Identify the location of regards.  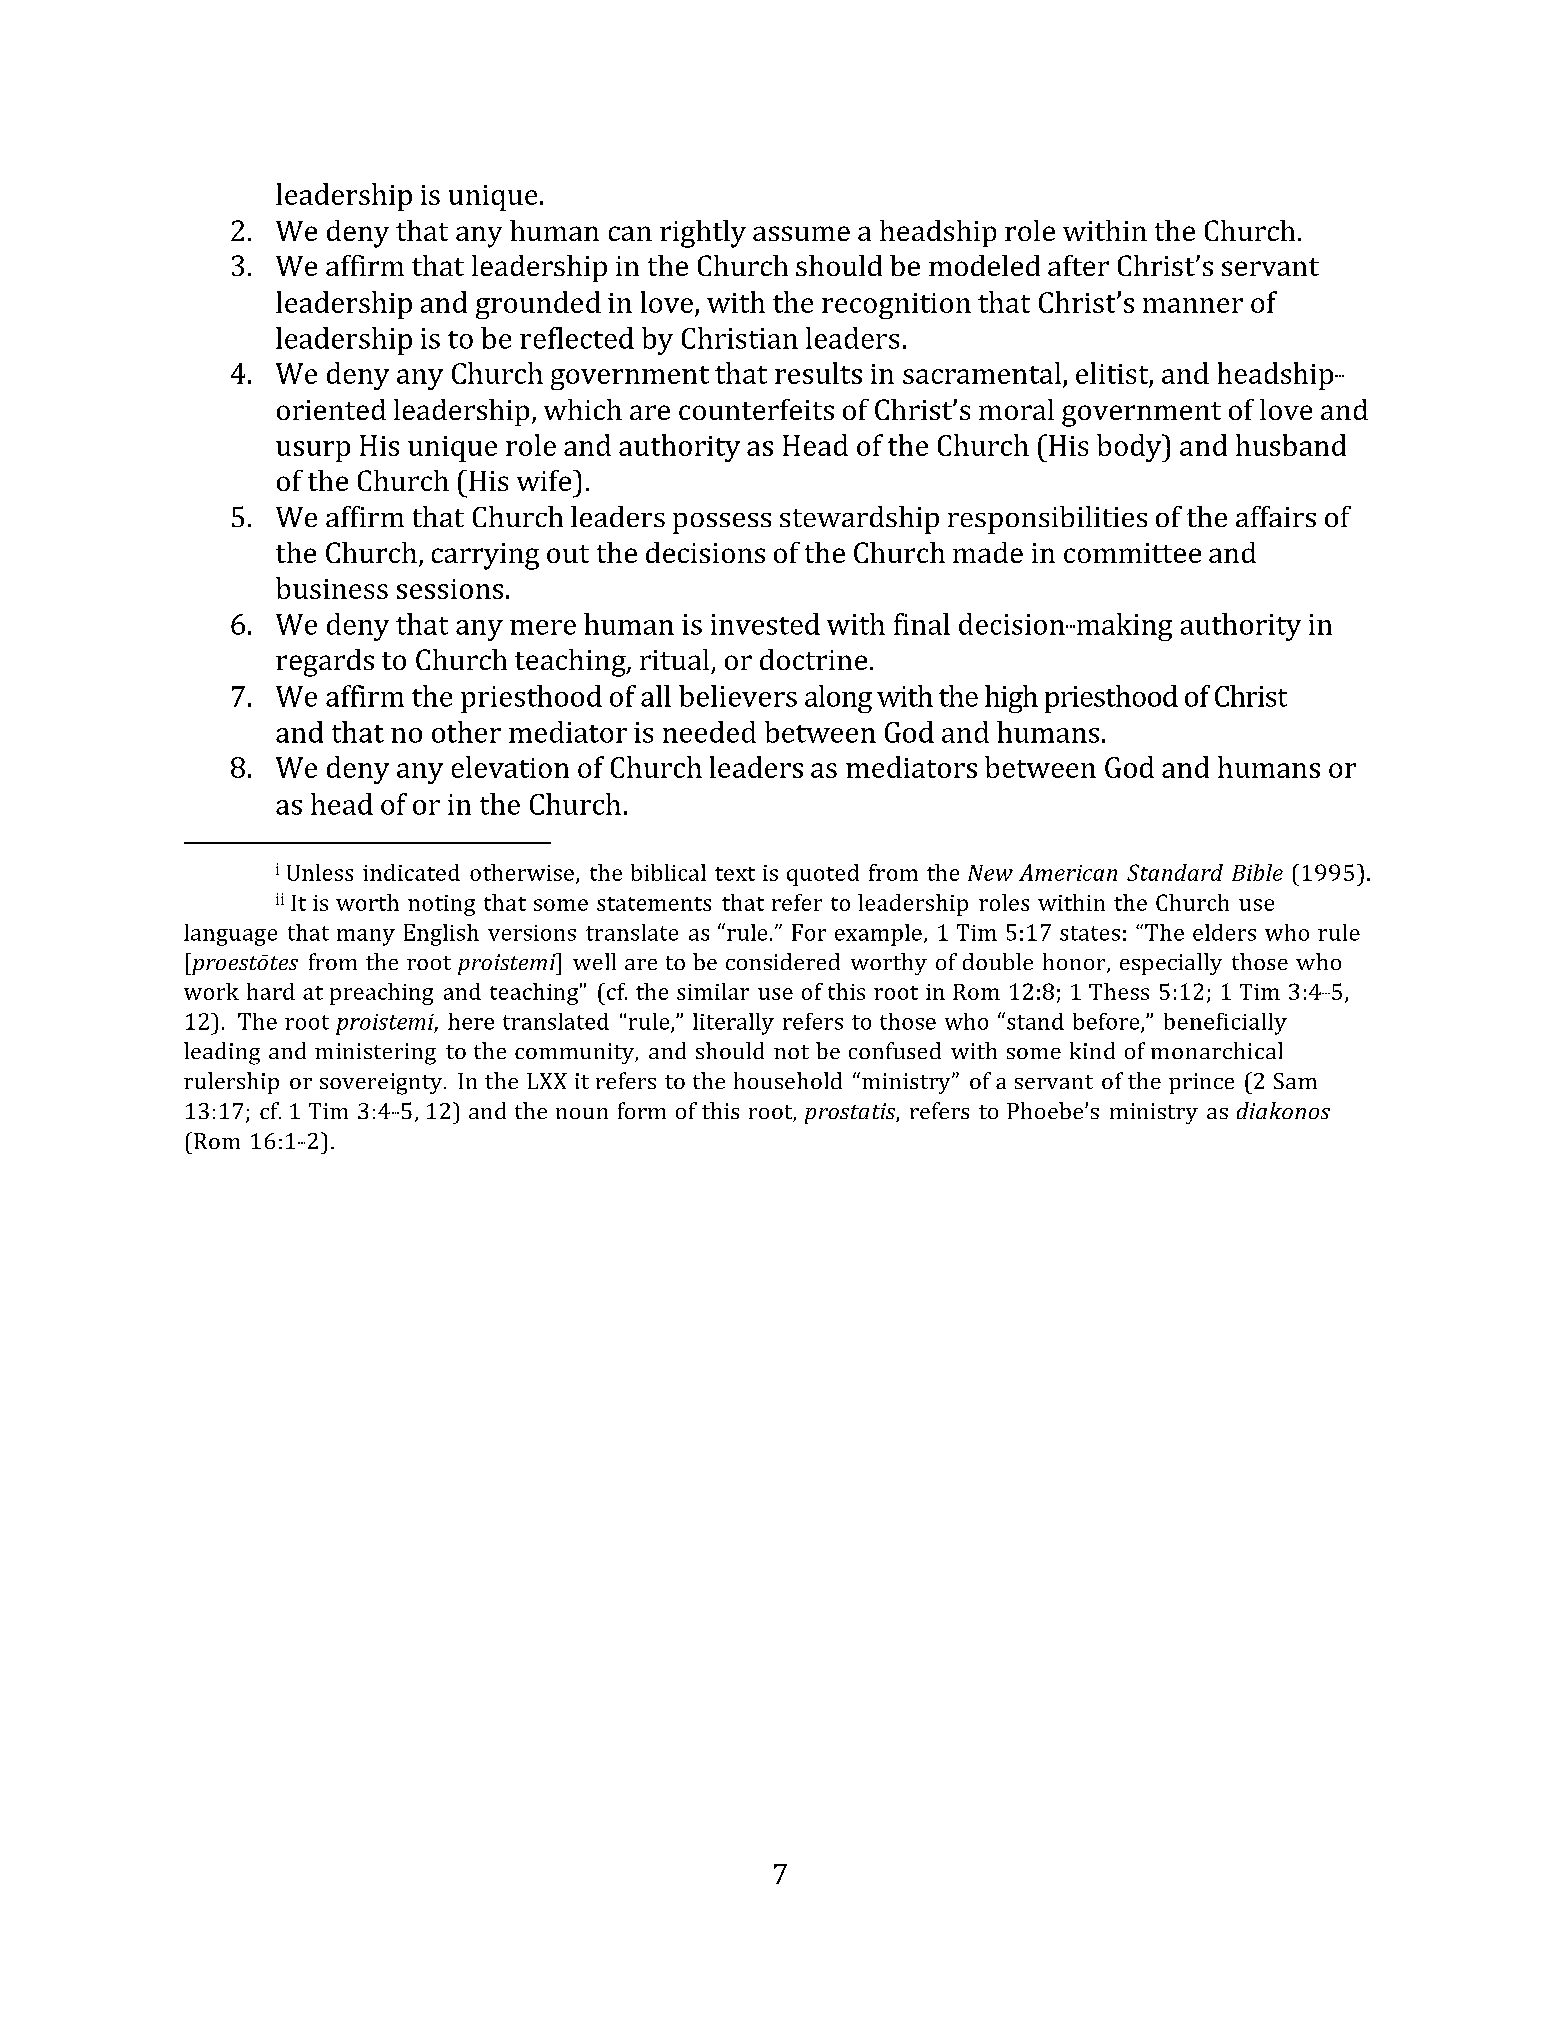
(325, 663).
